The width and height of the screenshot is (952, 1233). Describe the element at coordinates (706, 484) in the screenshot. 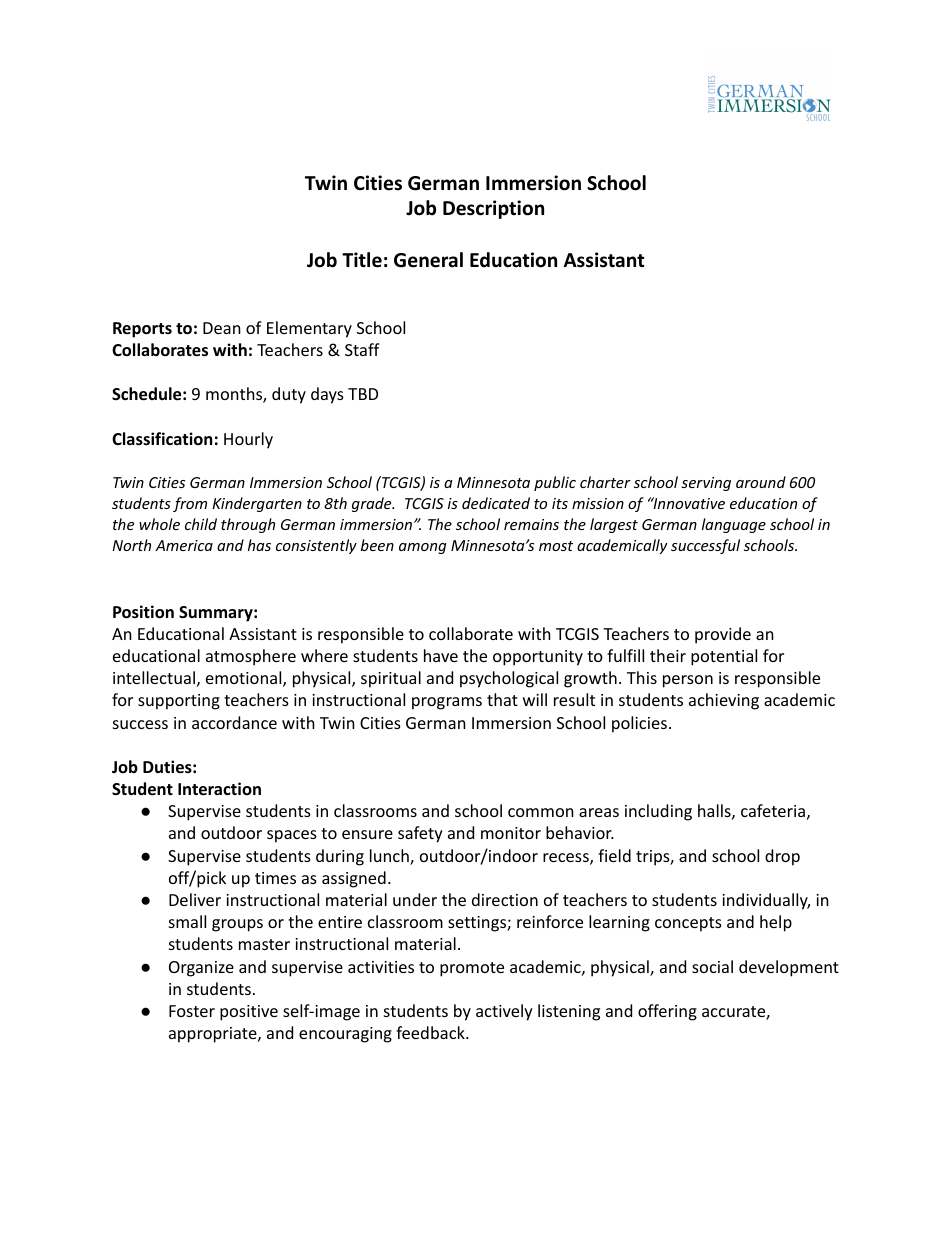

I see `serving` at that location.
